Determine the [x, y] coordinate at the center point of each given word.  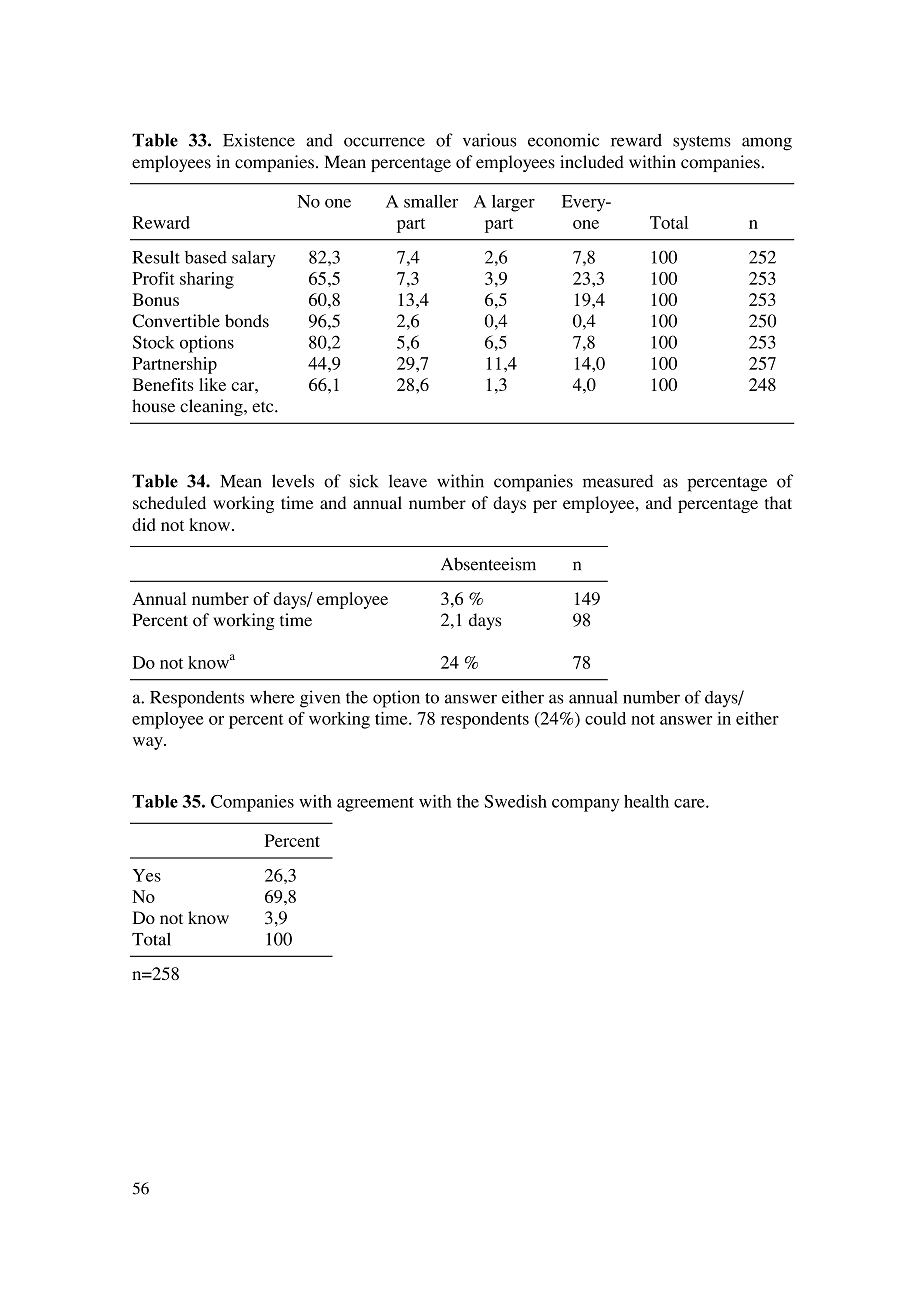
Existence [259, 140]
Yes [147, 875]
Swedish [515, 801]
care [690, 803]
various [489, 140]
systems [702, 143]
